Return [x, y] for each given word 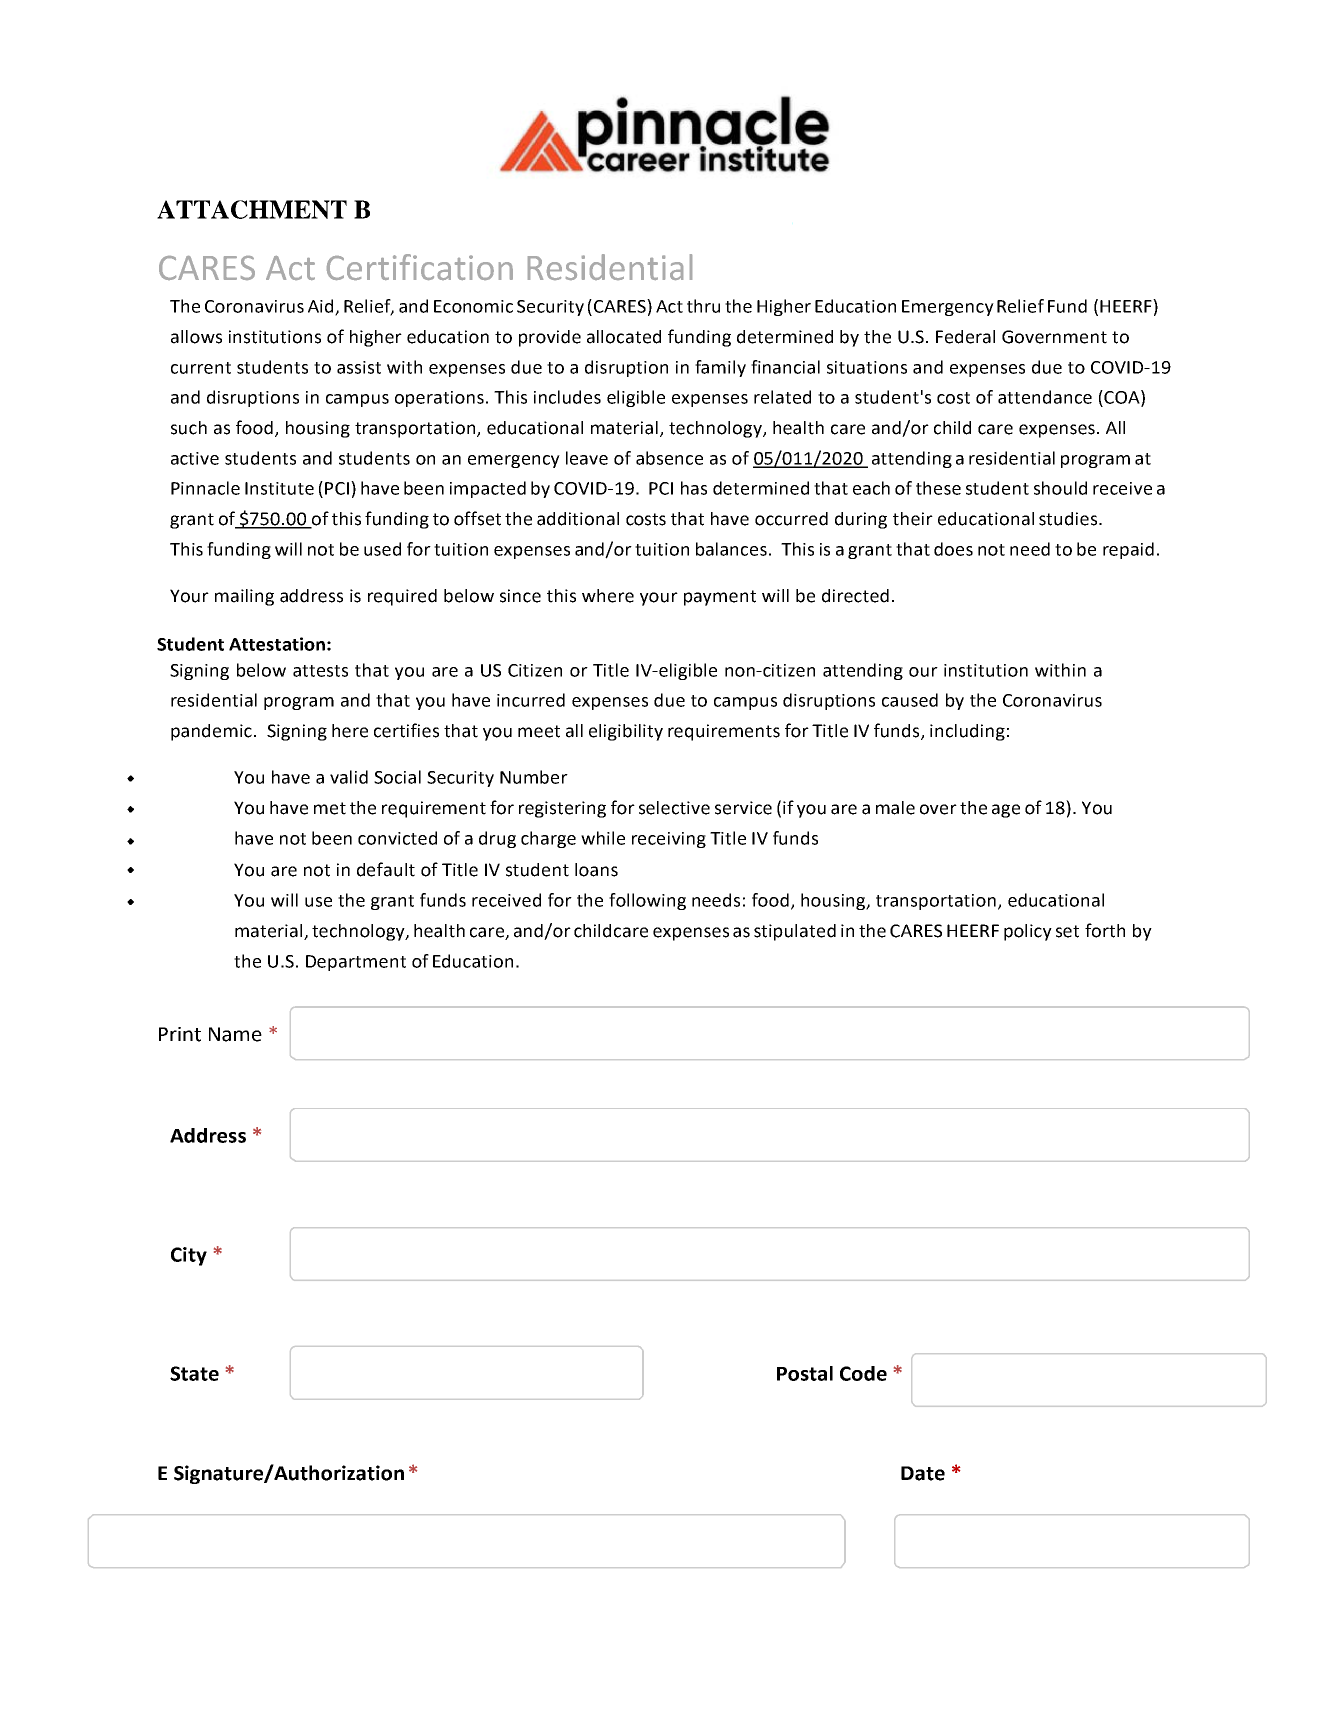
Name [235, 1034]
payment [720, 598]
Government [1054, 337]
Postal [805, 1373]
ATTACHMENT [252, 209]
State [194, 1373]
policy [1028, 932]
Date [923, 1473]
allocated [624, 337]
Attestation [277, 644]
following [647, 901]
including [967, 732]
